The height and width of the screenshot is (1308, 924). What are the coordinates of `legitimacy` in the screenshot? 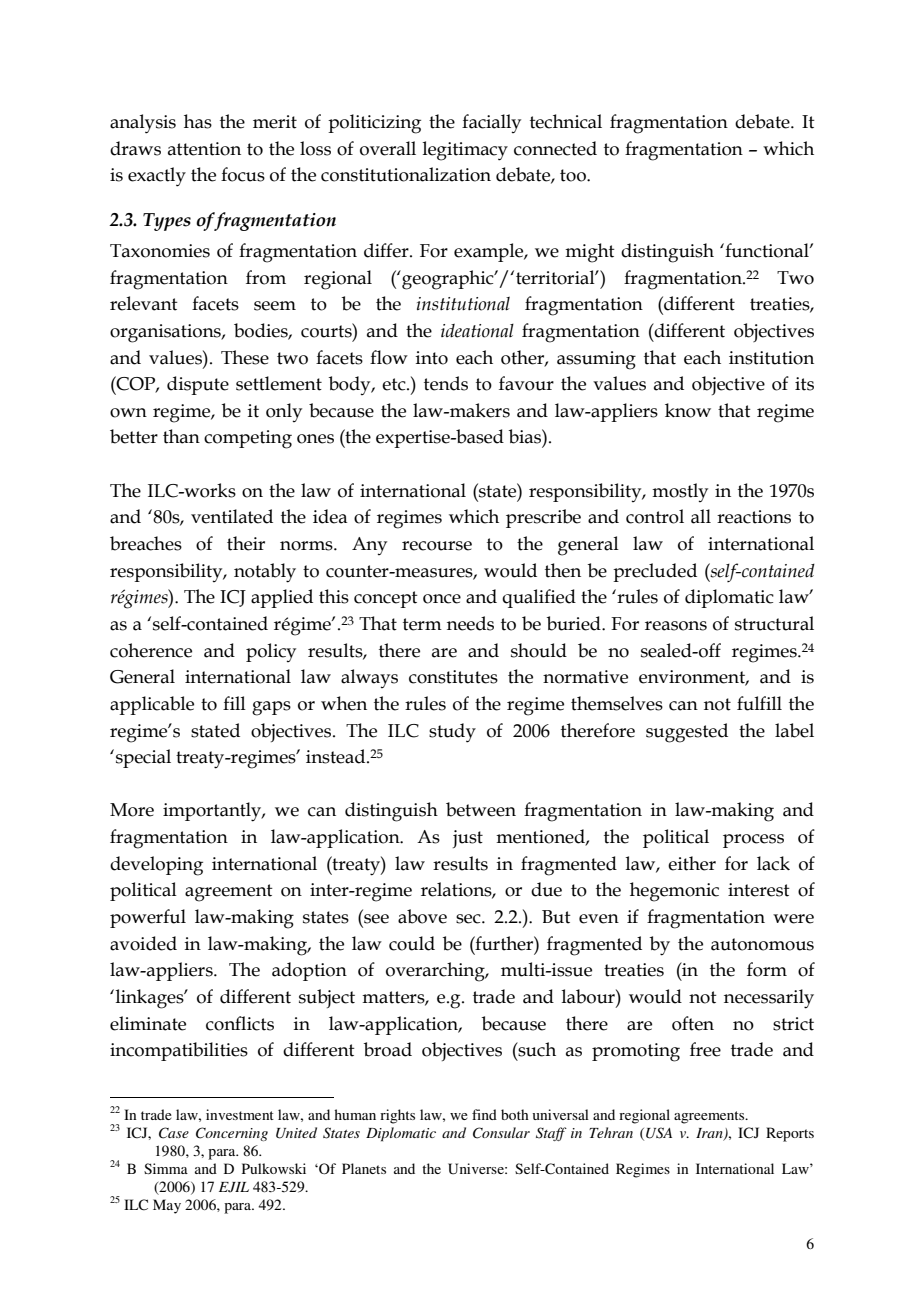 It's located at (465, 151).
